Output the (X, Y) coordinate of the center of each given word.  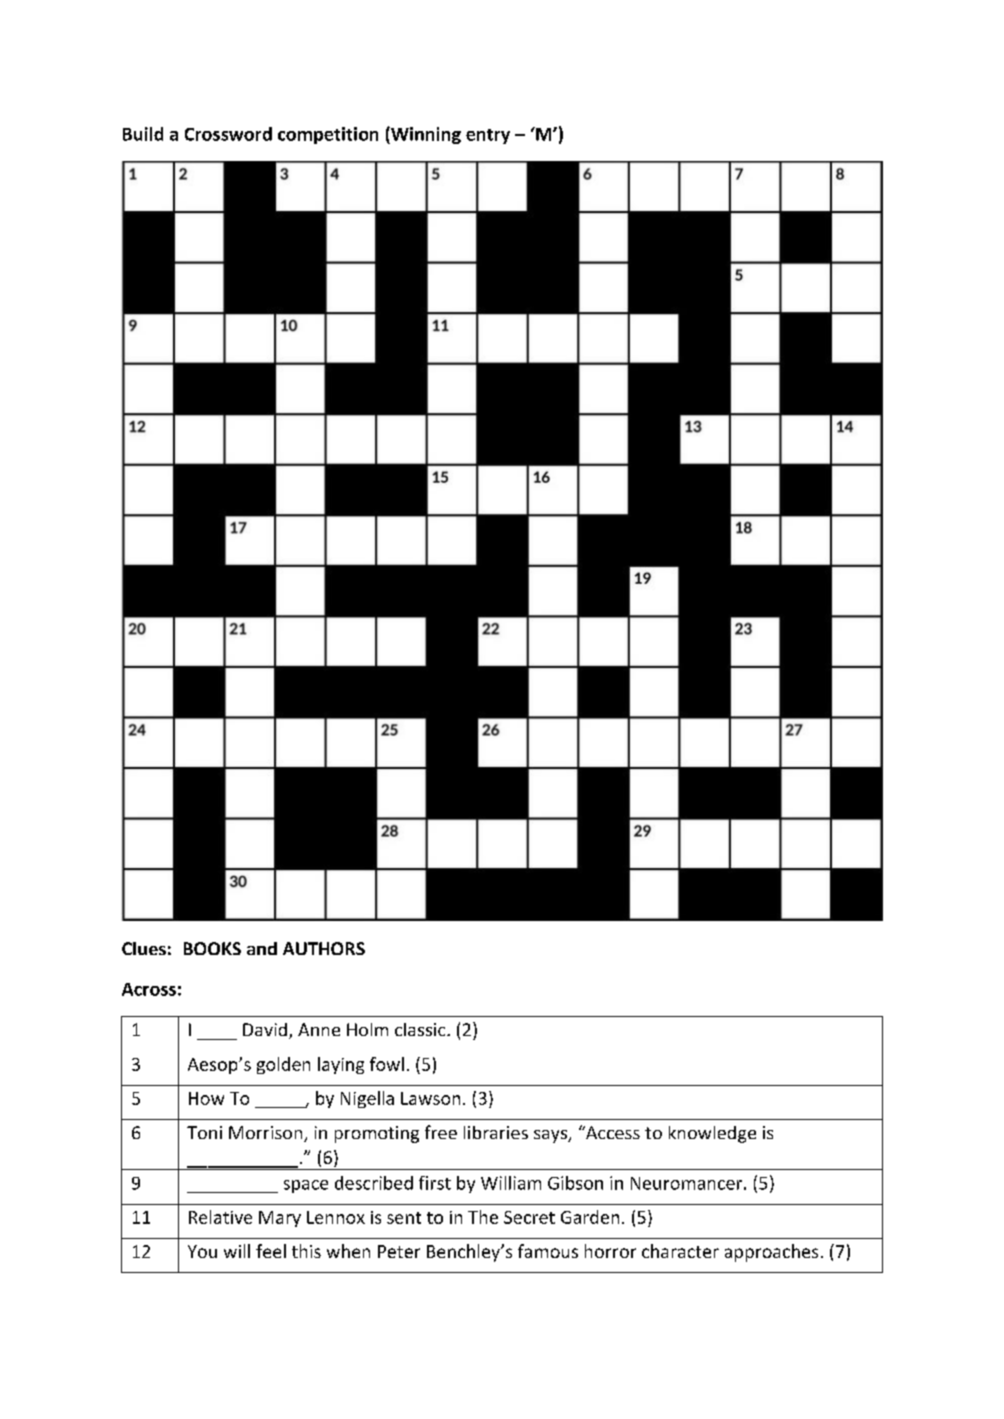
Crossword (228, 134)
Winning (425, 135)
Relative (220, 1217)
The (483, 1217)
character (680, 1251)
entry (488, 136)
